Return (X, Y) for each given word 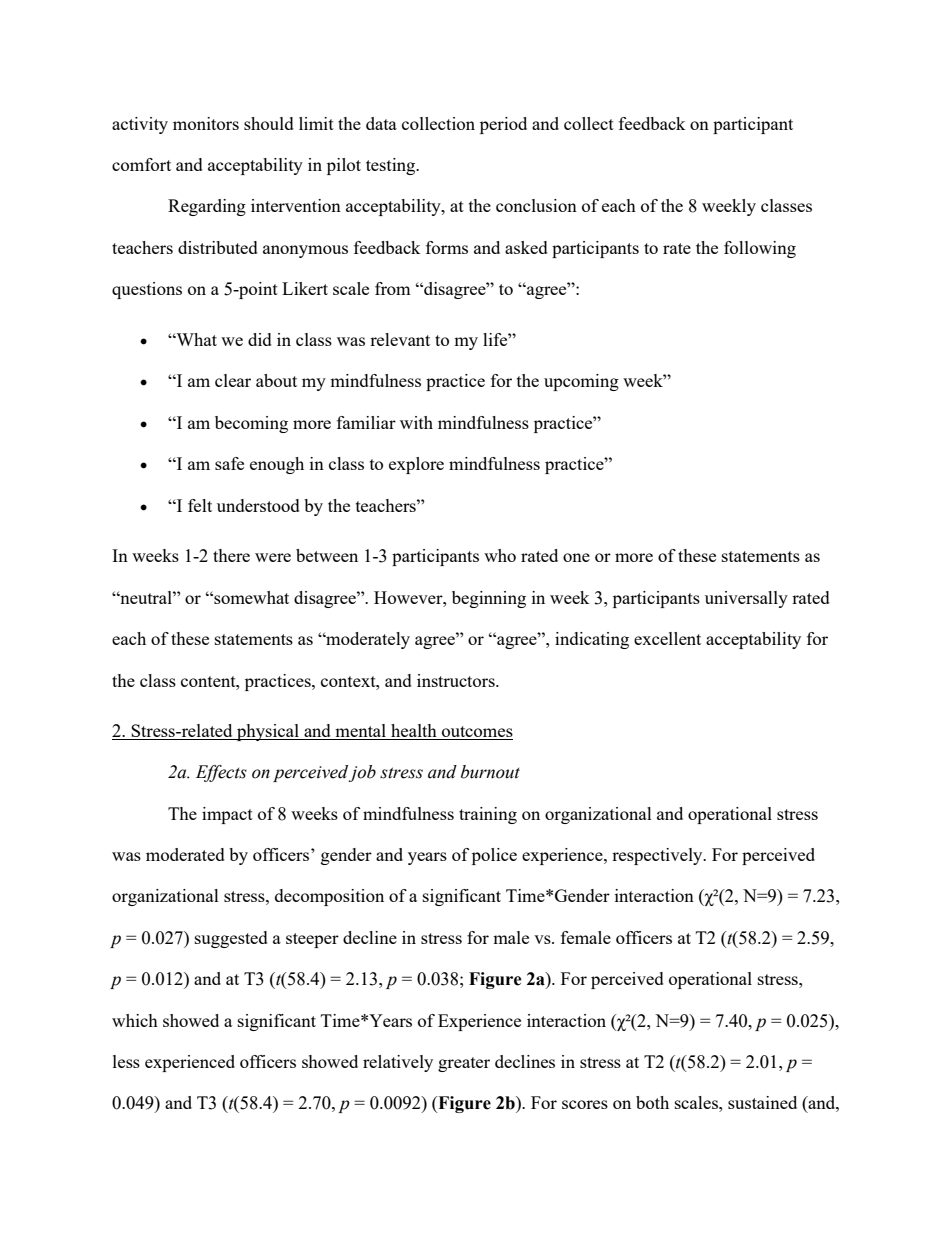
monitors (206, 123)
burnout (490, 772)
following (760, 249)
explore (416, 465)
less (126, 1061)
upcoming (581, 382)
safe (229, 463)
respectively (658, 856)
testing (392, 166)
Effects (221, 773)
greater (464, 1064)
